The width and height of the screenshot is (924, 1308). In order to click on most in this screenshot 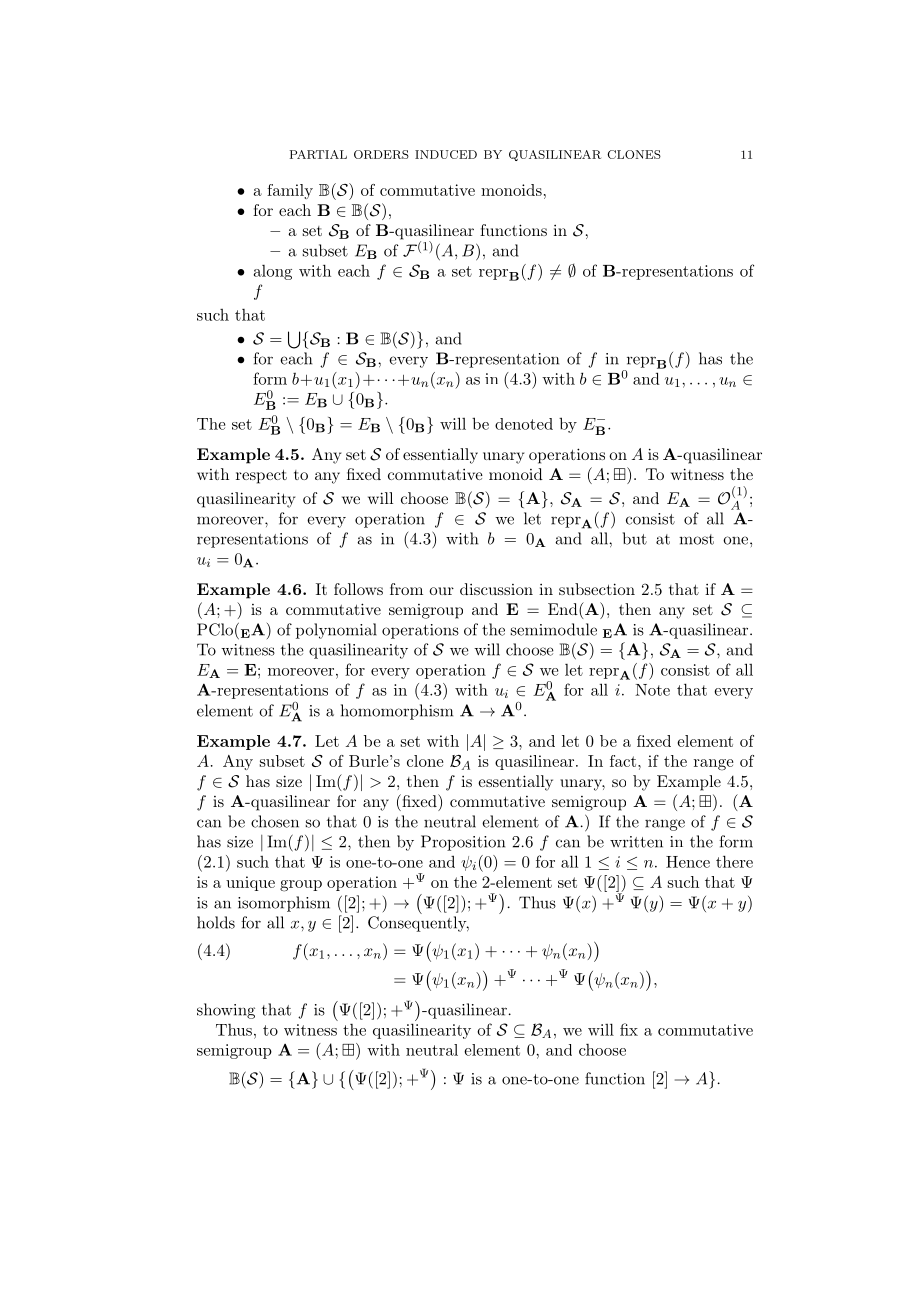, I will do `click(696, 539)`.
